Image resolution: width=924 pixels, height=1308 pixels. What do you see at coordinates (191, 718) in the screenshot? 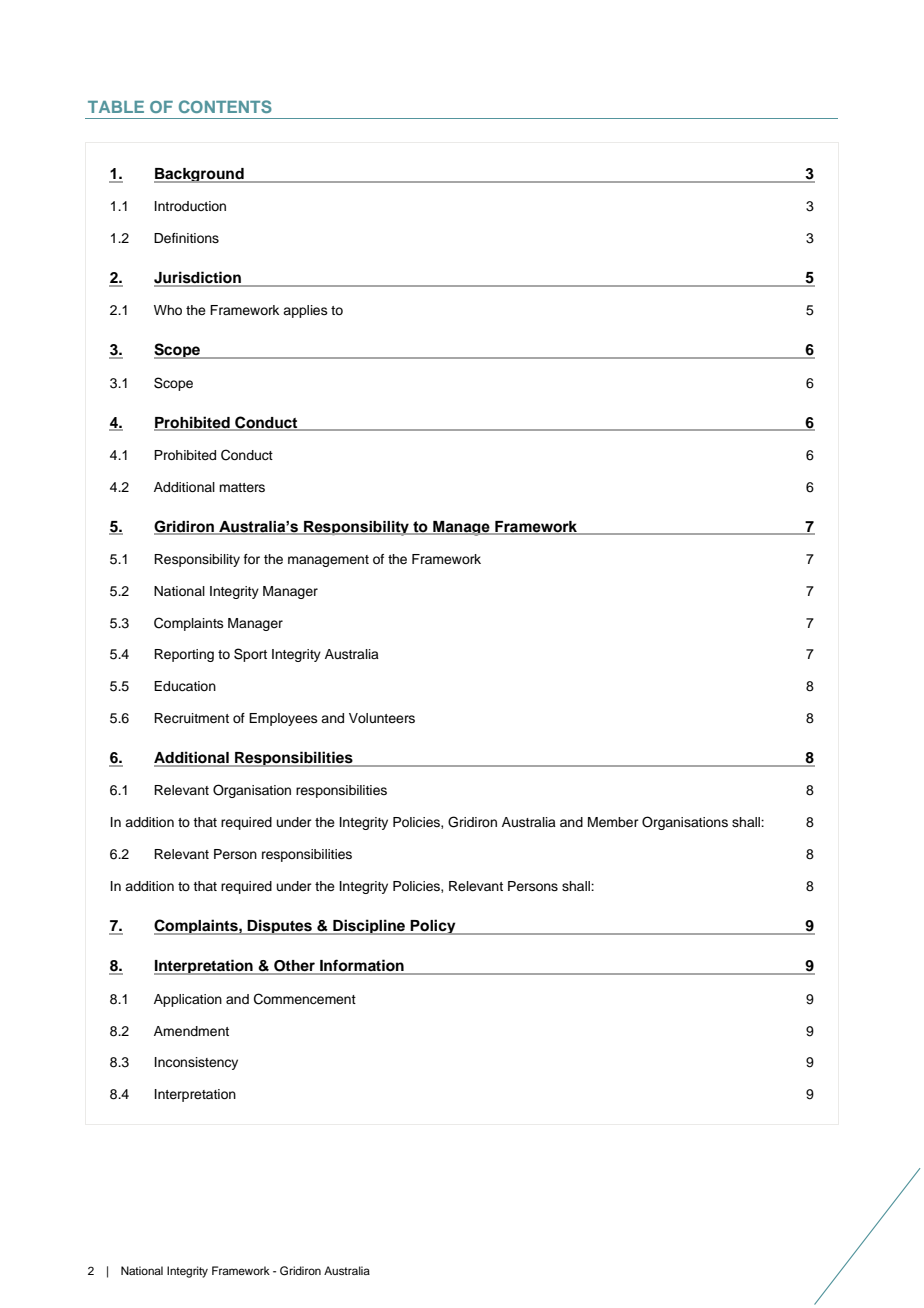
I see `Recruitment` at bounding box center [191, 718].
